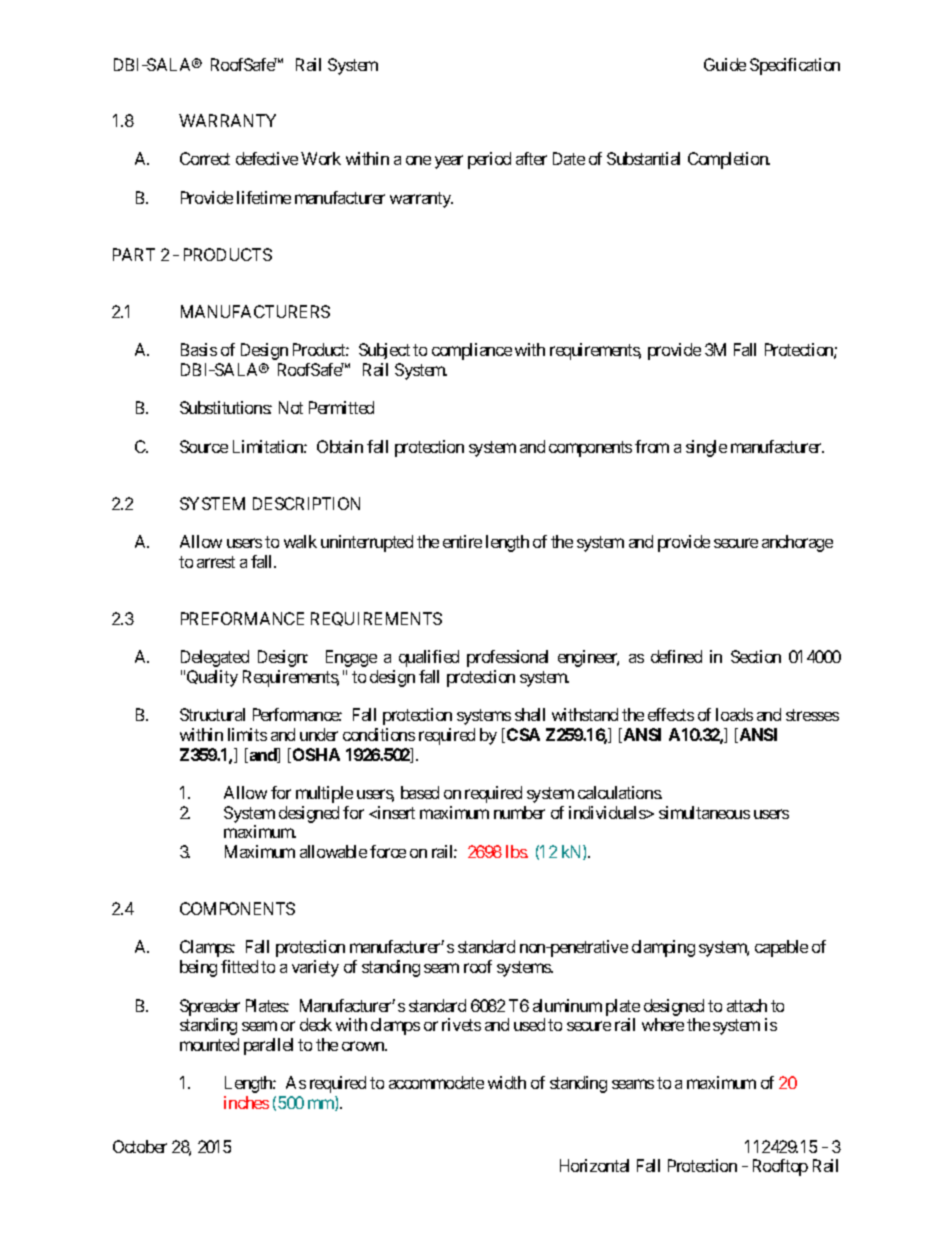 The height and width of the page is (1233, 952). What do you see at coordinates (797, 543) in the page?
I see `anchorage` at bounding box center [797, 543].
